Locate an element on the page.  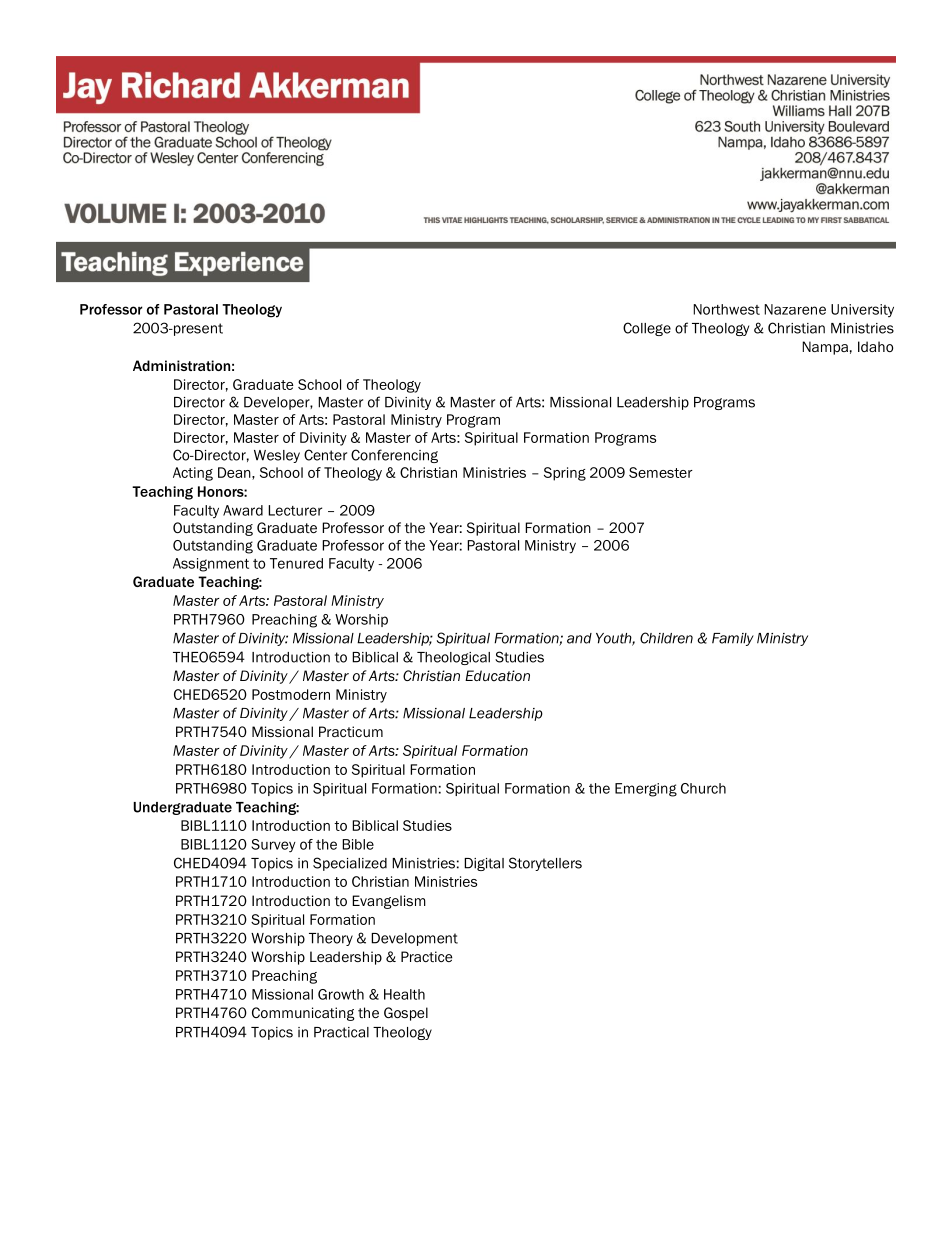
Wesley is located at coordinates (277, 456).
